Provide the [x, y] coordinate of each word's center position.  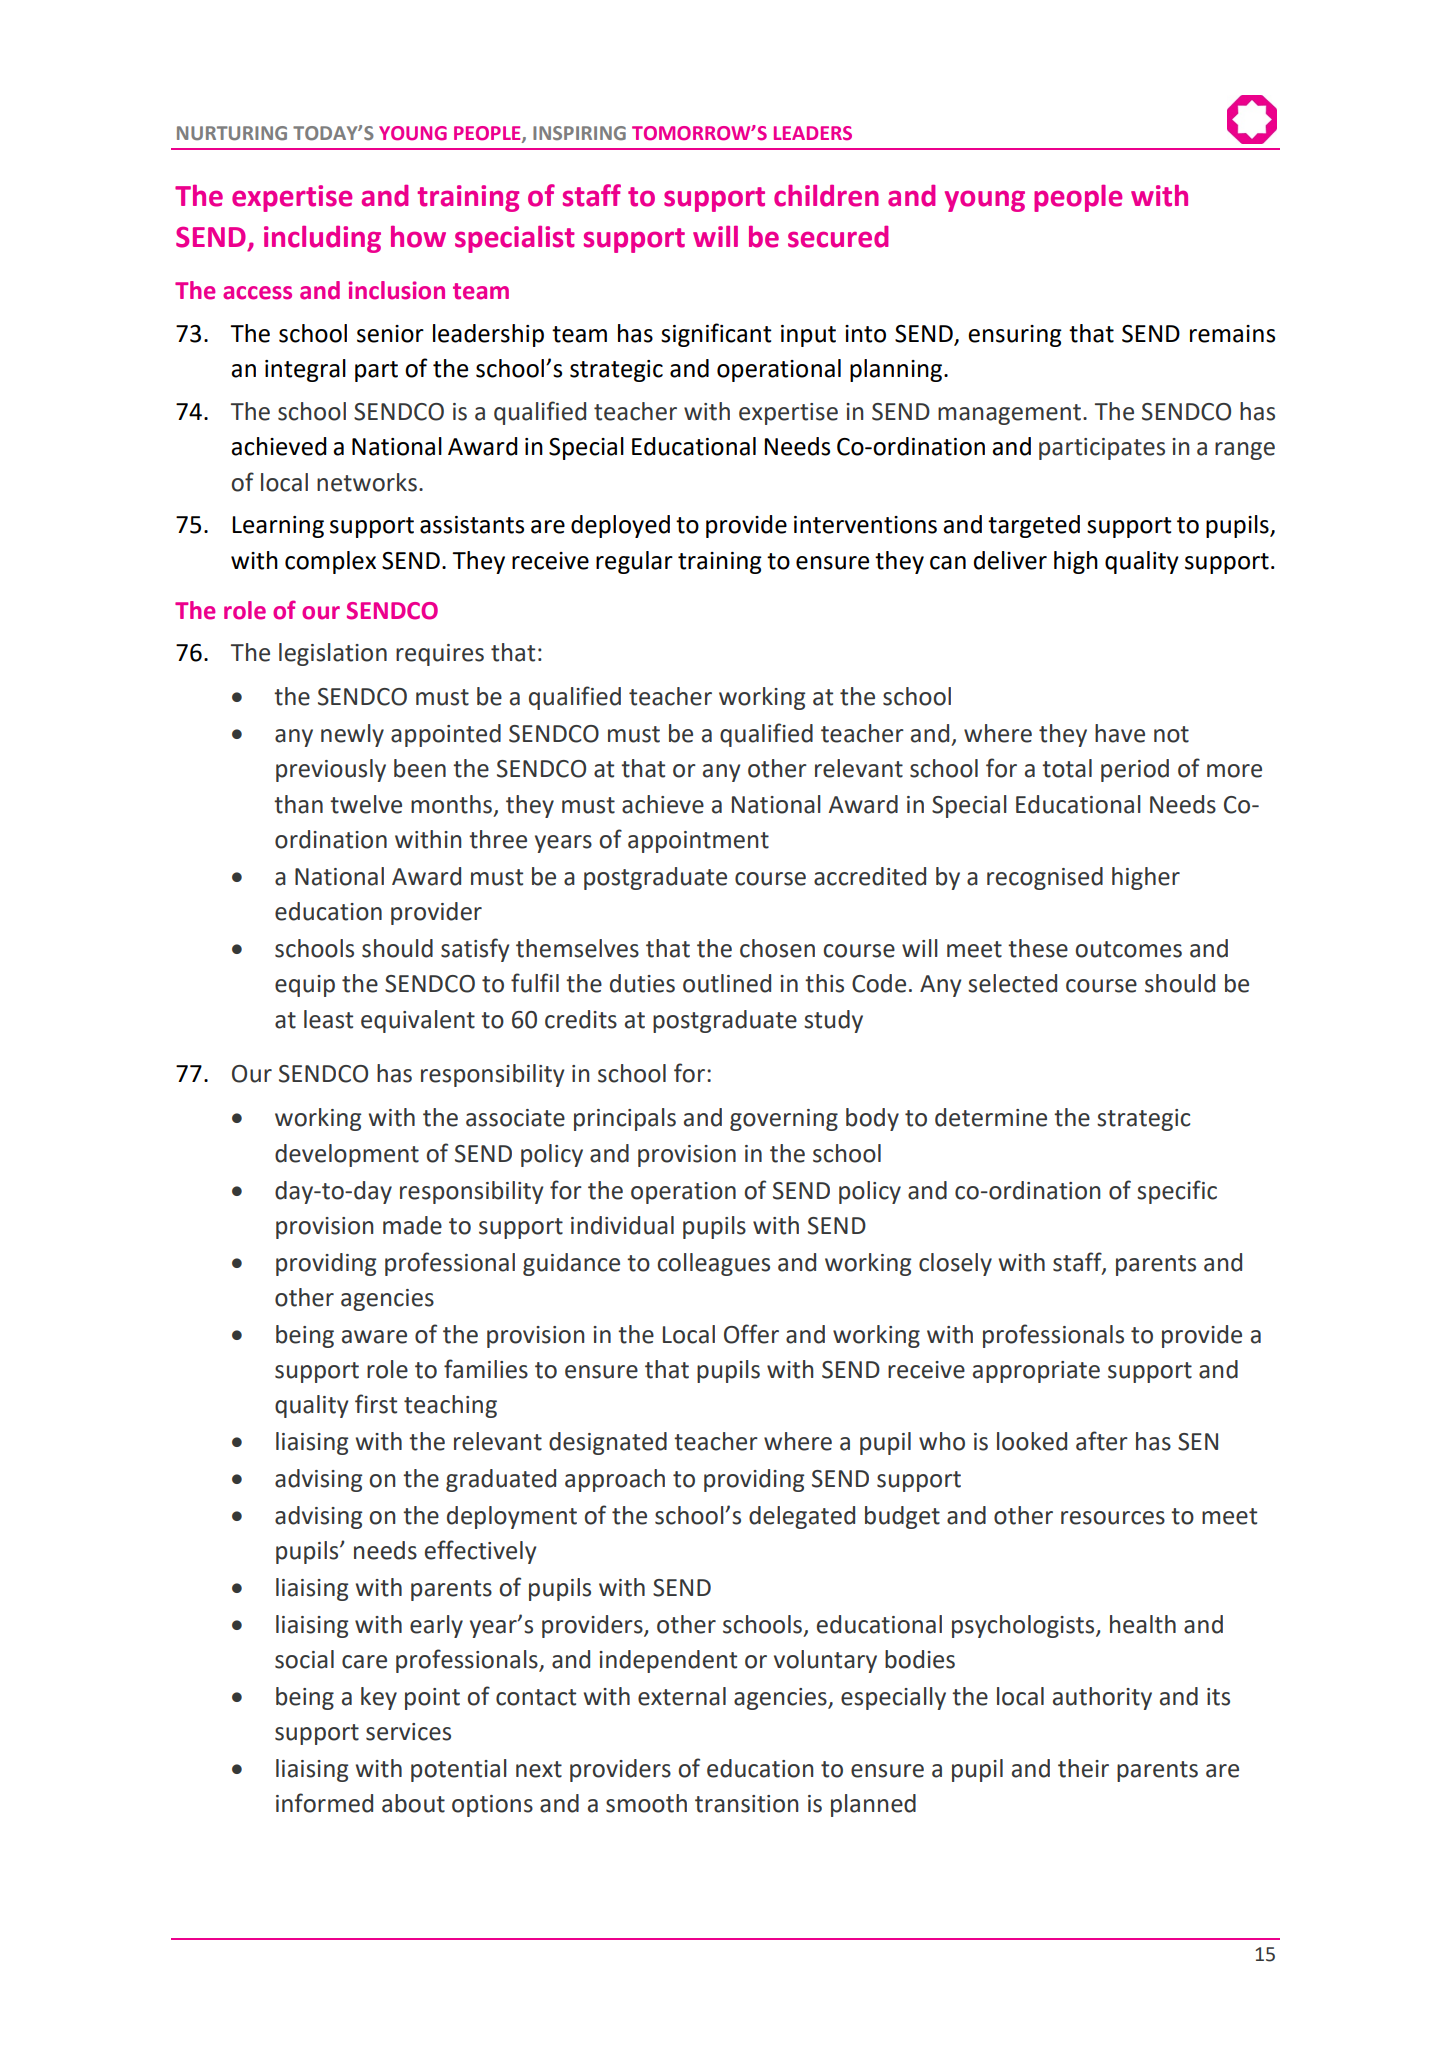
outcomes [1129, 949]
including [322, 239]
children [826, 196]
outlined [727, 983]
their [1083, 1768]
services [408, 1732]
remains [1232, 334]
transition [746, 1804]
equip [305, 986]
